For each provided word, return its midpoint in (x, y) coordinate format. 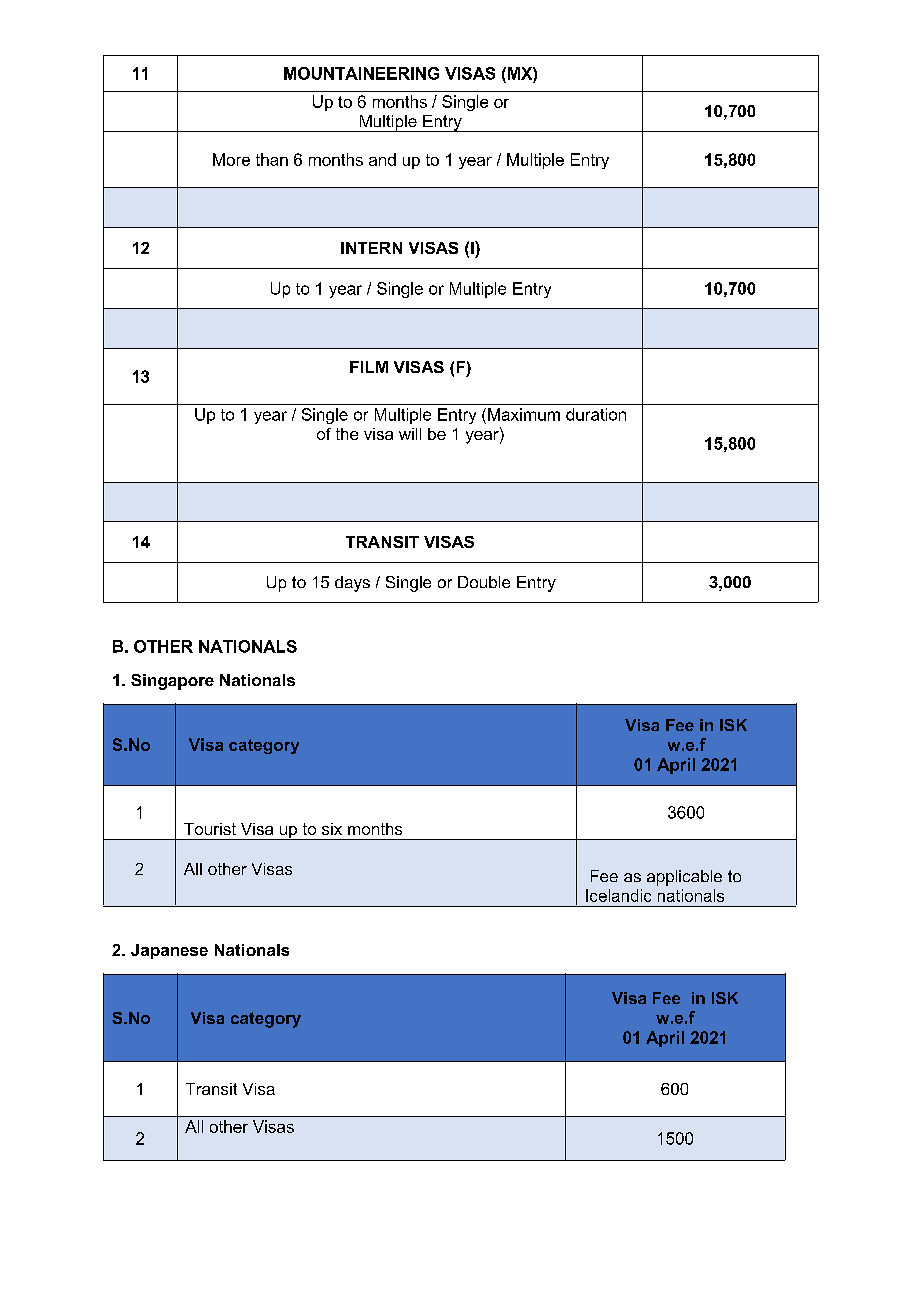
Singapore (172, 682)
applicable (684, 878)
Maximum (524, 414)
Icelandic (618, 895)
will (410, 434)
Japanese (169, 951)
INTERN (371, 248)
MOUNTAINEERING (361, 73)
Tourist (210, 829)
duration (596, 414)
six (332, 829)
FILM (369, 367)
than (272, 159)
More (231, 159)
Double (484, 582)
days (352, 584)
